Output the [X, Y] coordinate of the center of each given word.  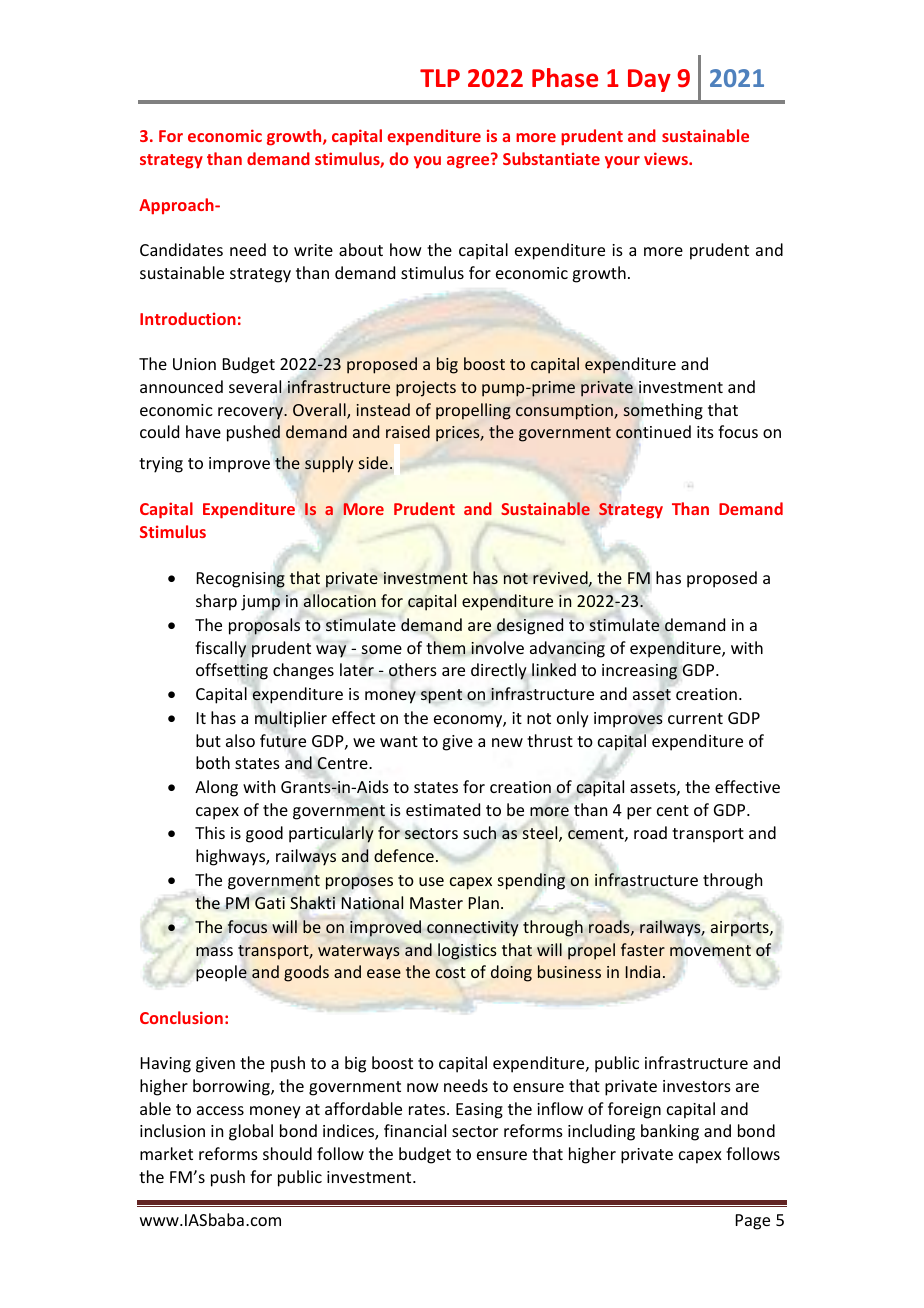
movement [710, 950]
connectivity [473, 929]
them [445, 647]
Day [649, 80]
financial [415, 1130]
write [313, 250]
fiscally [221, 649]
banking [670, 1132]
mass [214, 951]
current [695, 718]
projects [426, 389]
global [251, 1132]
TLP [440, 78]
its [705, 432]
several [256, 386]
